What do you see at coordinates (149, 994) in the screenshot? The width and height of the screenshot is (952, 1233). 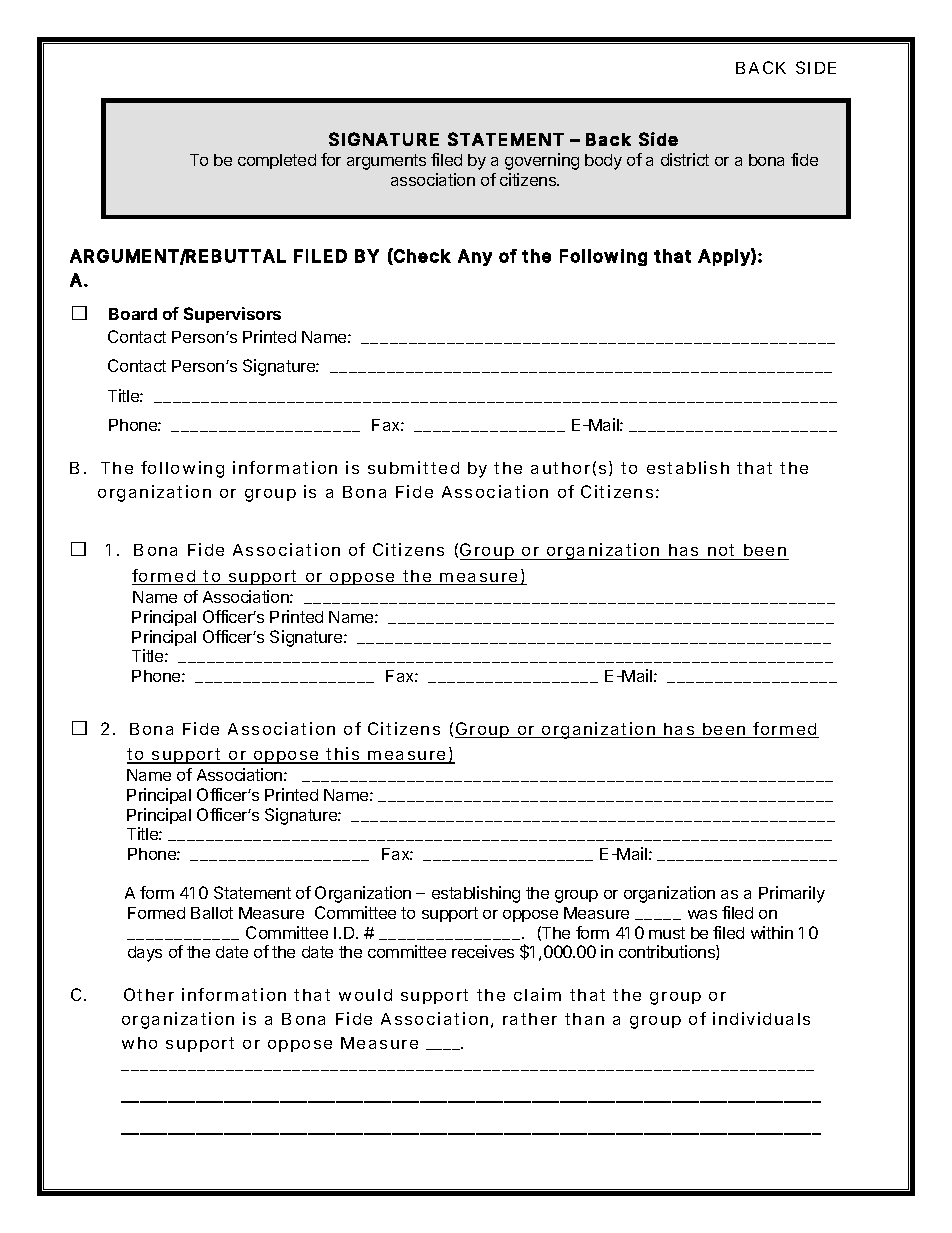 I see `Other` at bounding box center [149, 994].
